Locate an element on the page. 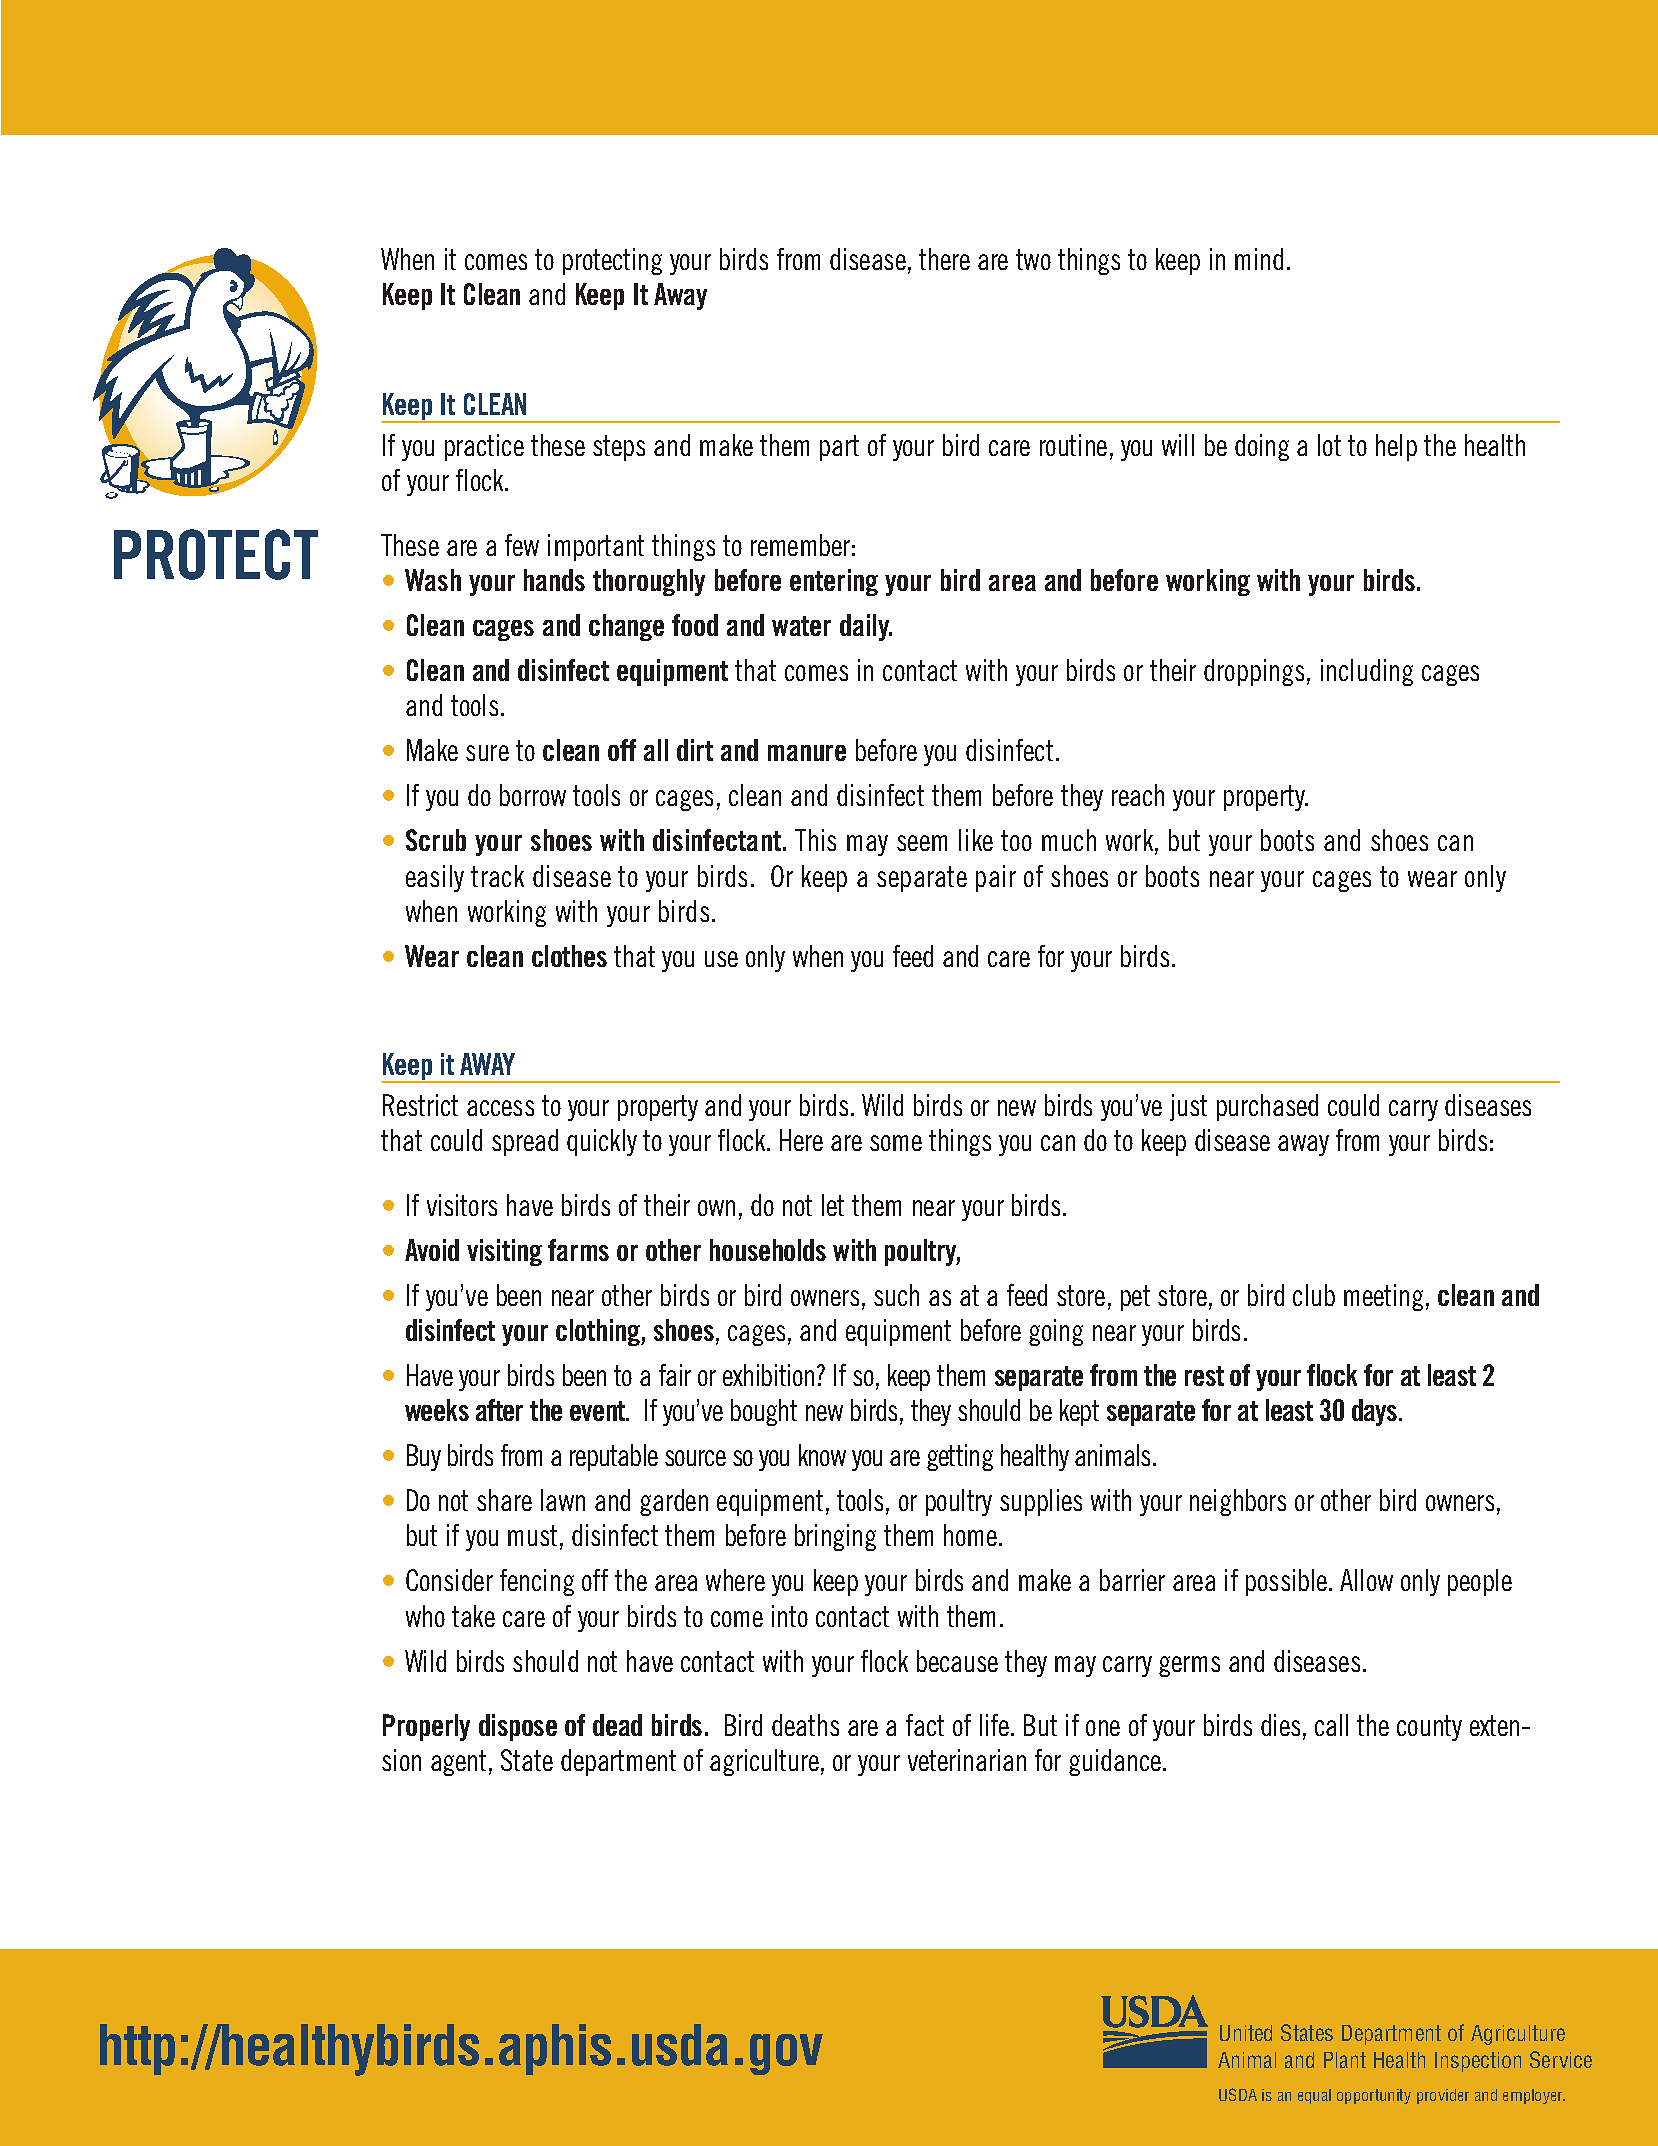  two is located at coordinates (1033, 259).
